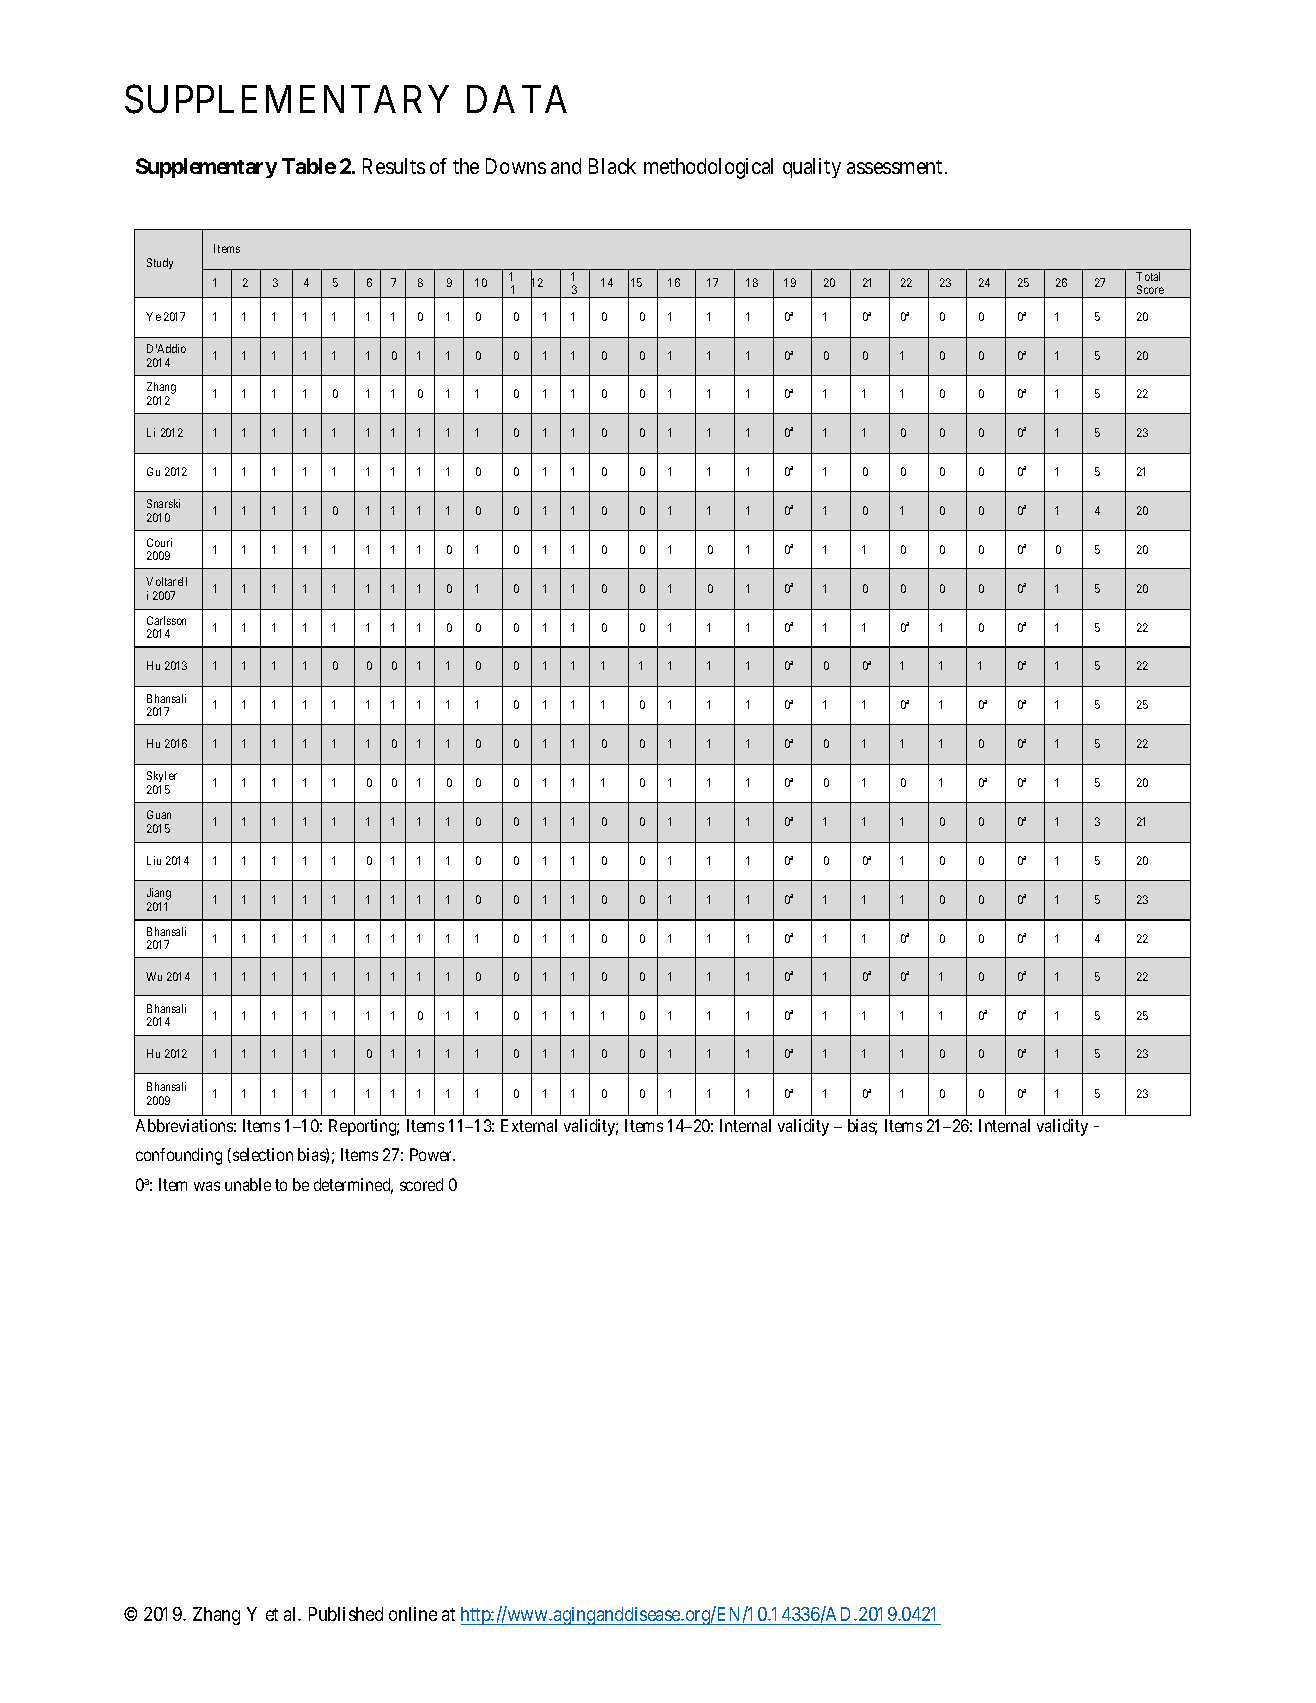  Describe the element at coordinates (346, 1614) in the screenshot. I see `Published` at that location.
